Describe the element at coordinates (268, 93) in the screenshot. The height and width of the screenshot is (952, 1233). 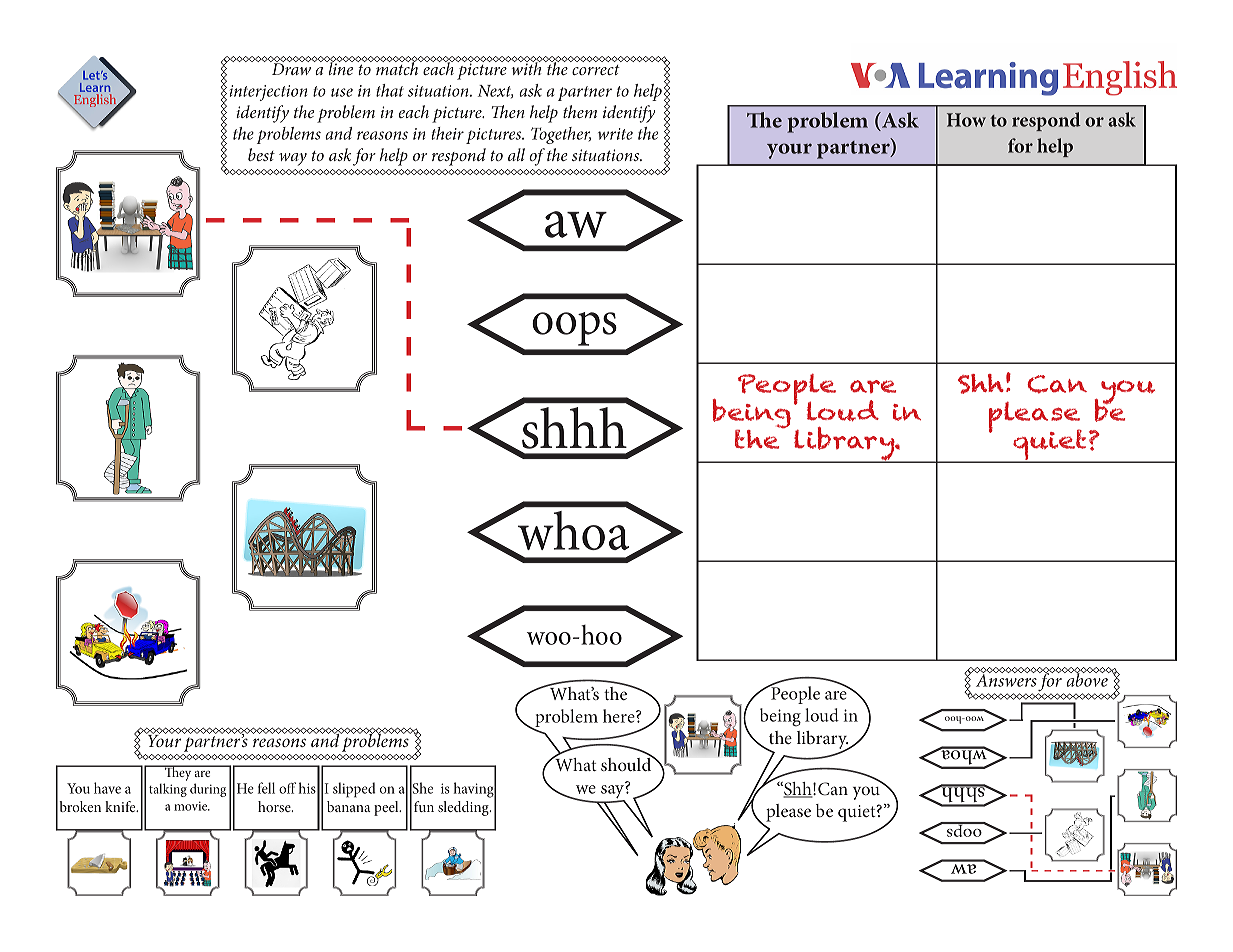
I see `interjection` at that location.
